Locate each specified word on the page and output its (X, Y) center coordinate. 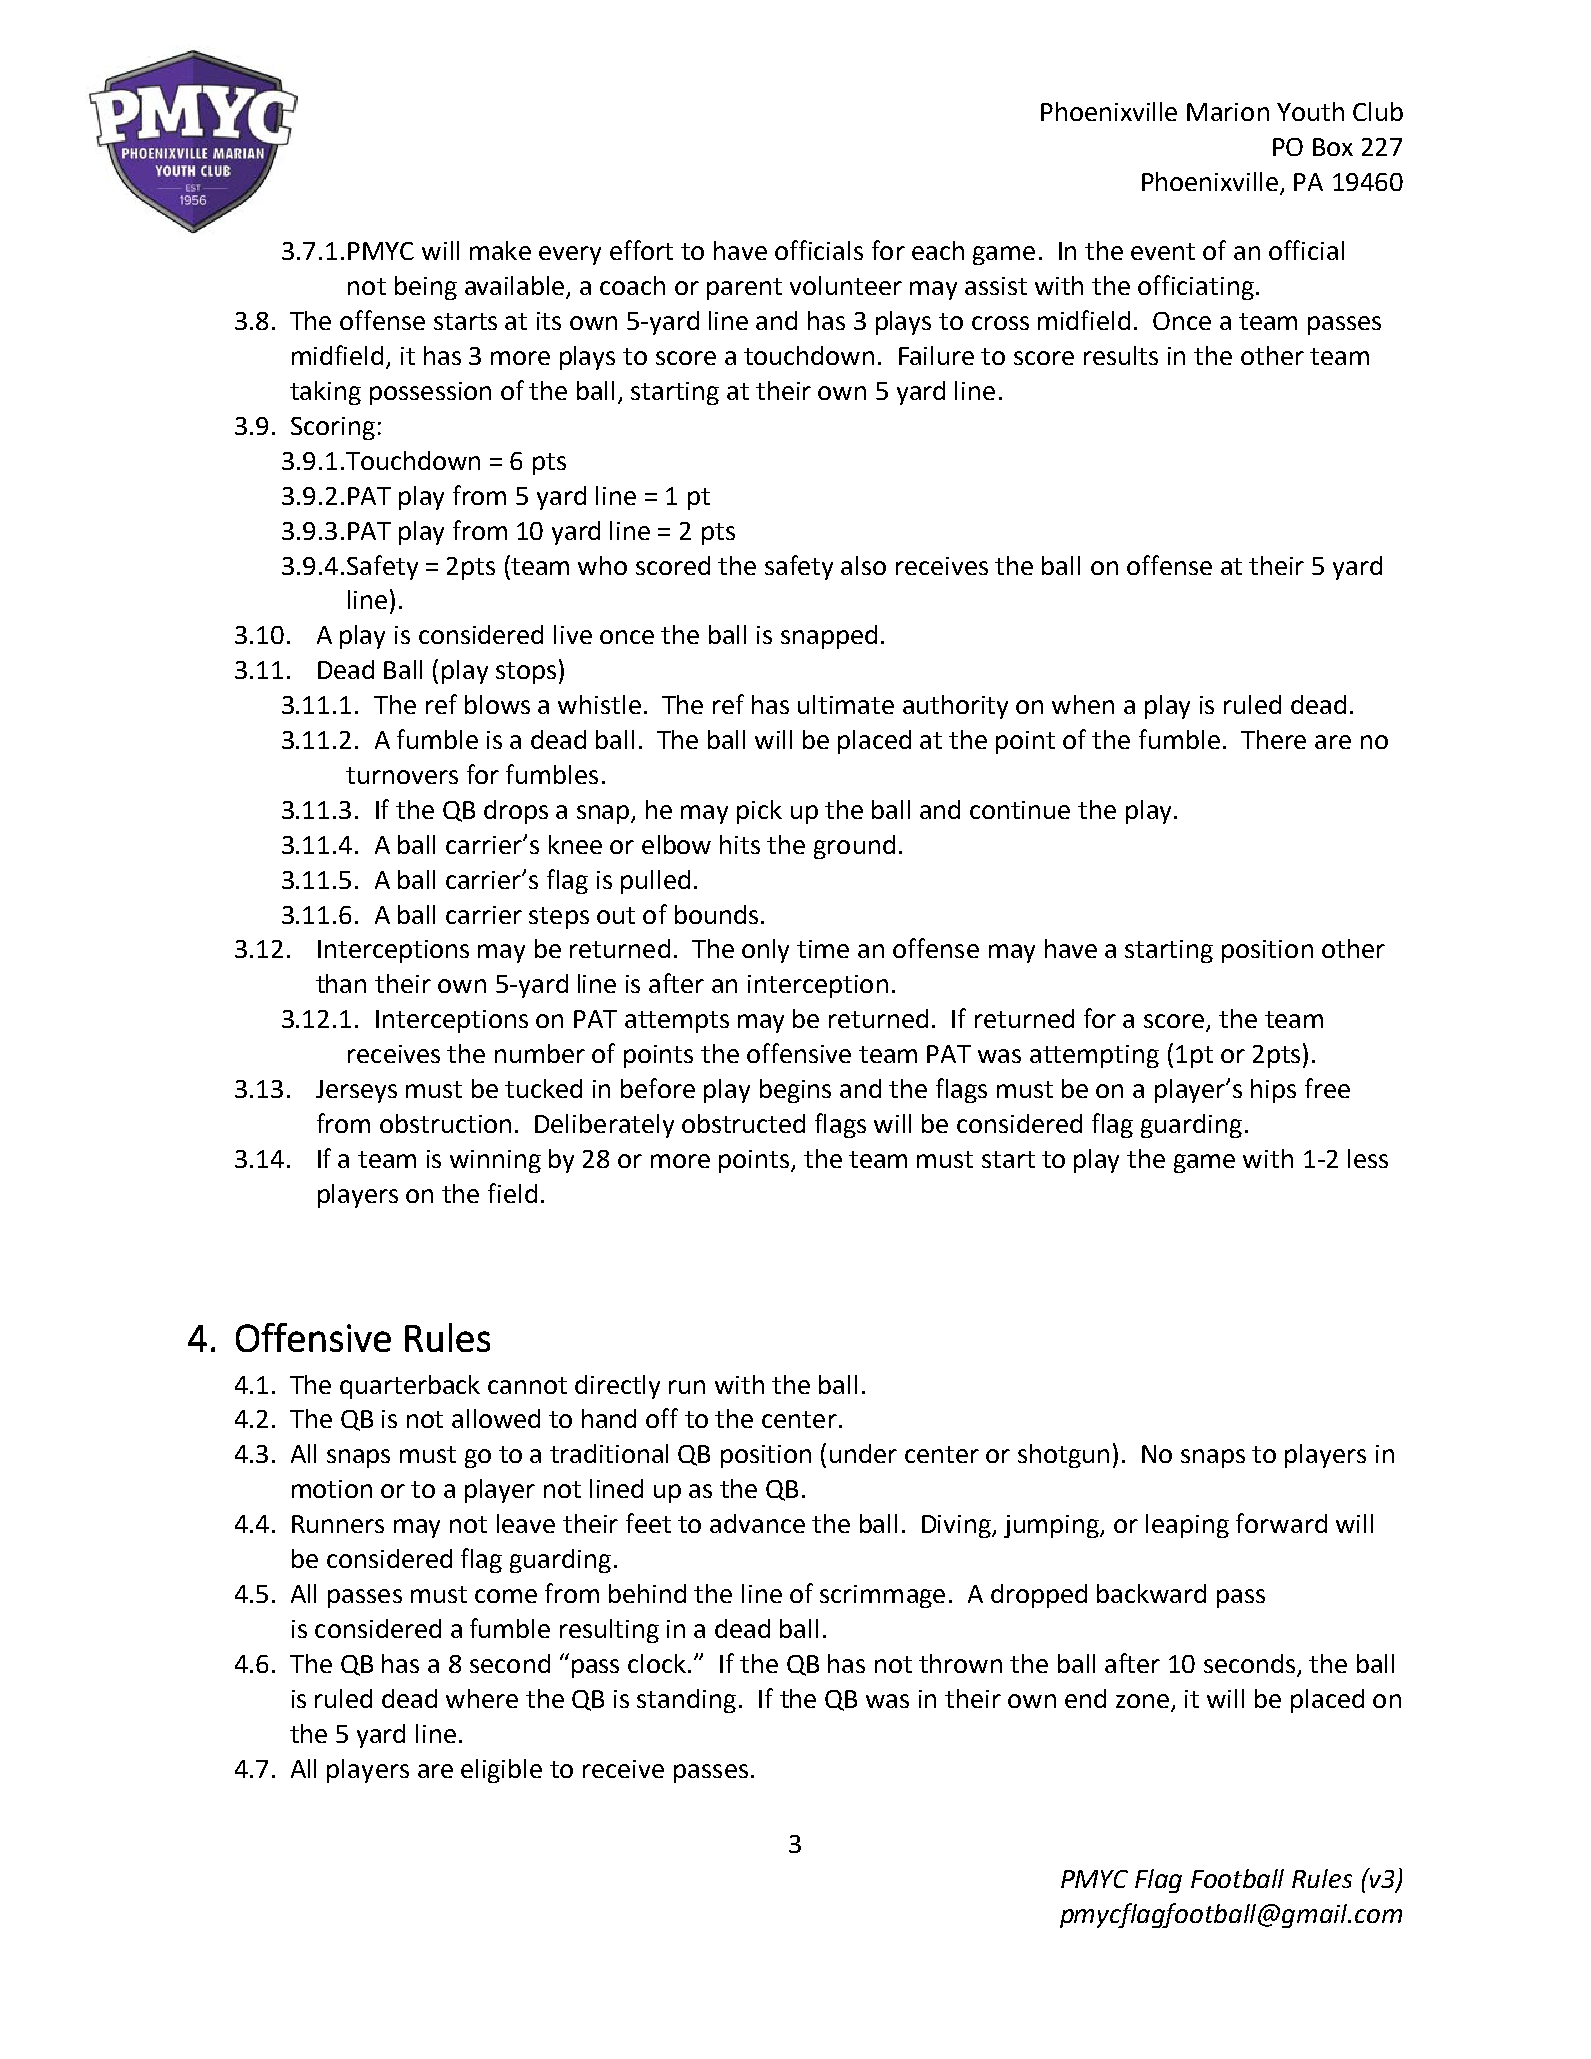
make (500, 250)
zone (1142, 1701)
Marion (1228, 112)
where (482, 1698)
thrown (960, 1663)
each (938, 250)
